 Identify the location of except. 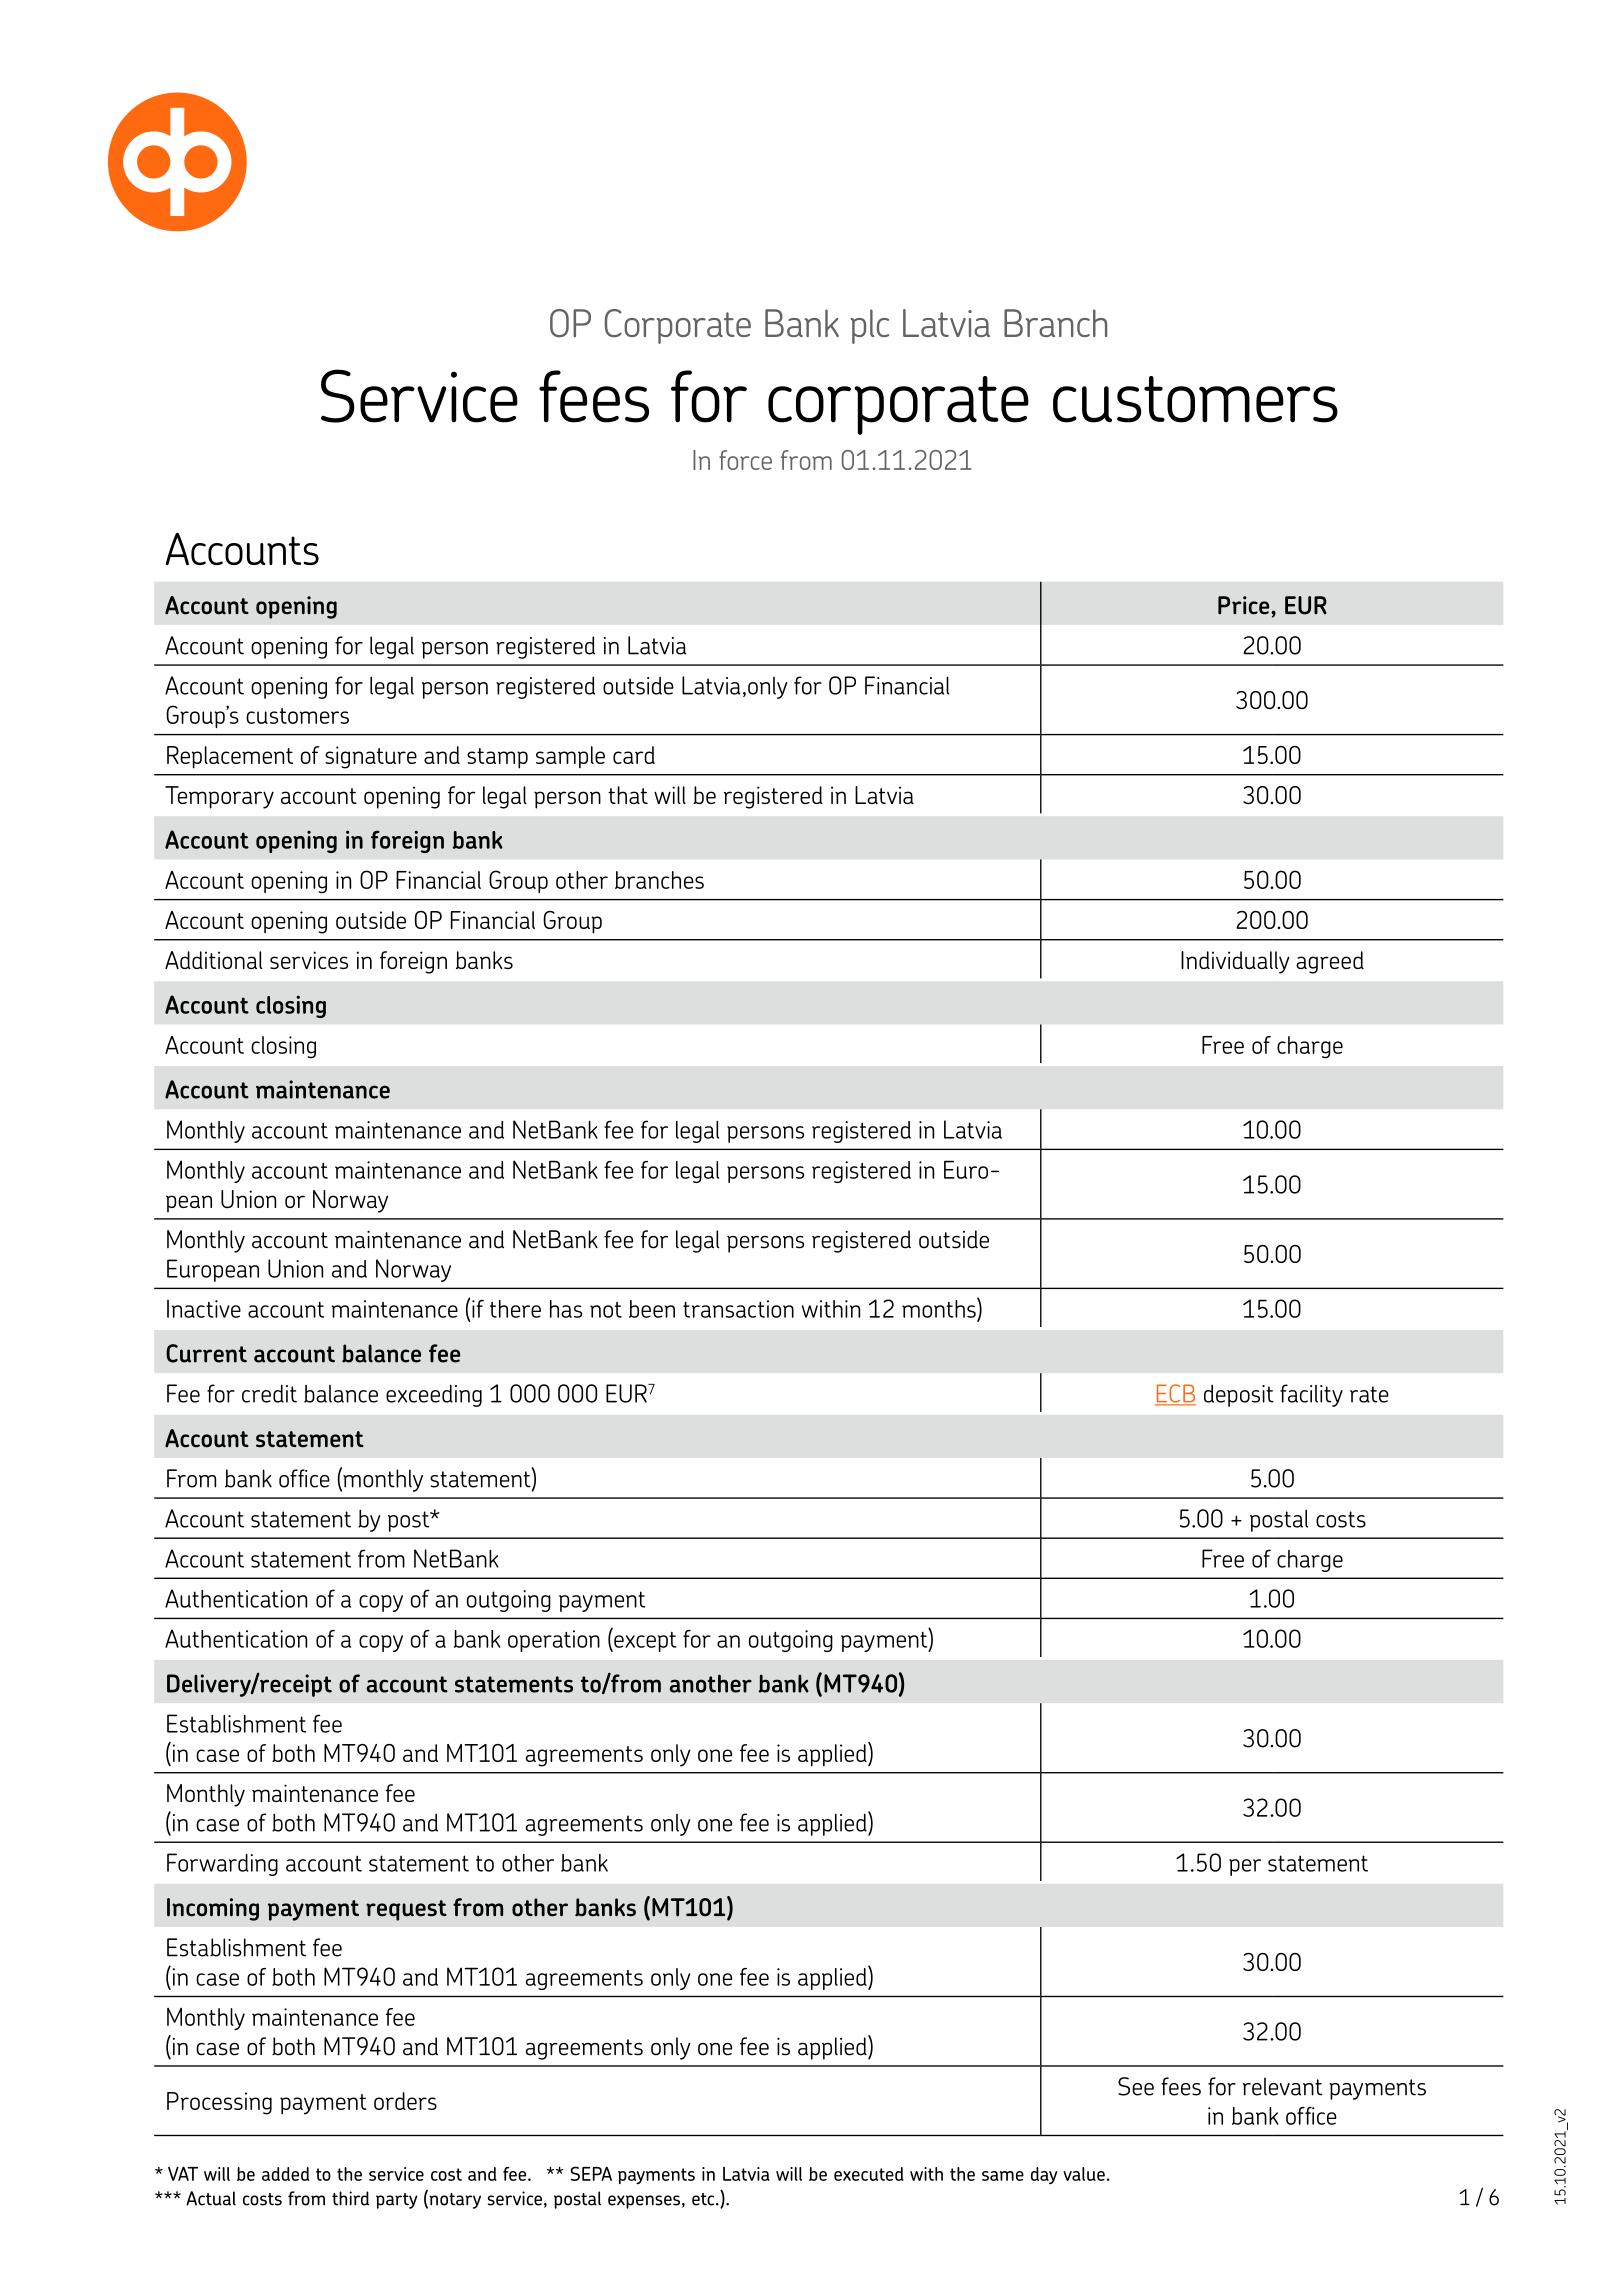
(644, 1640).
